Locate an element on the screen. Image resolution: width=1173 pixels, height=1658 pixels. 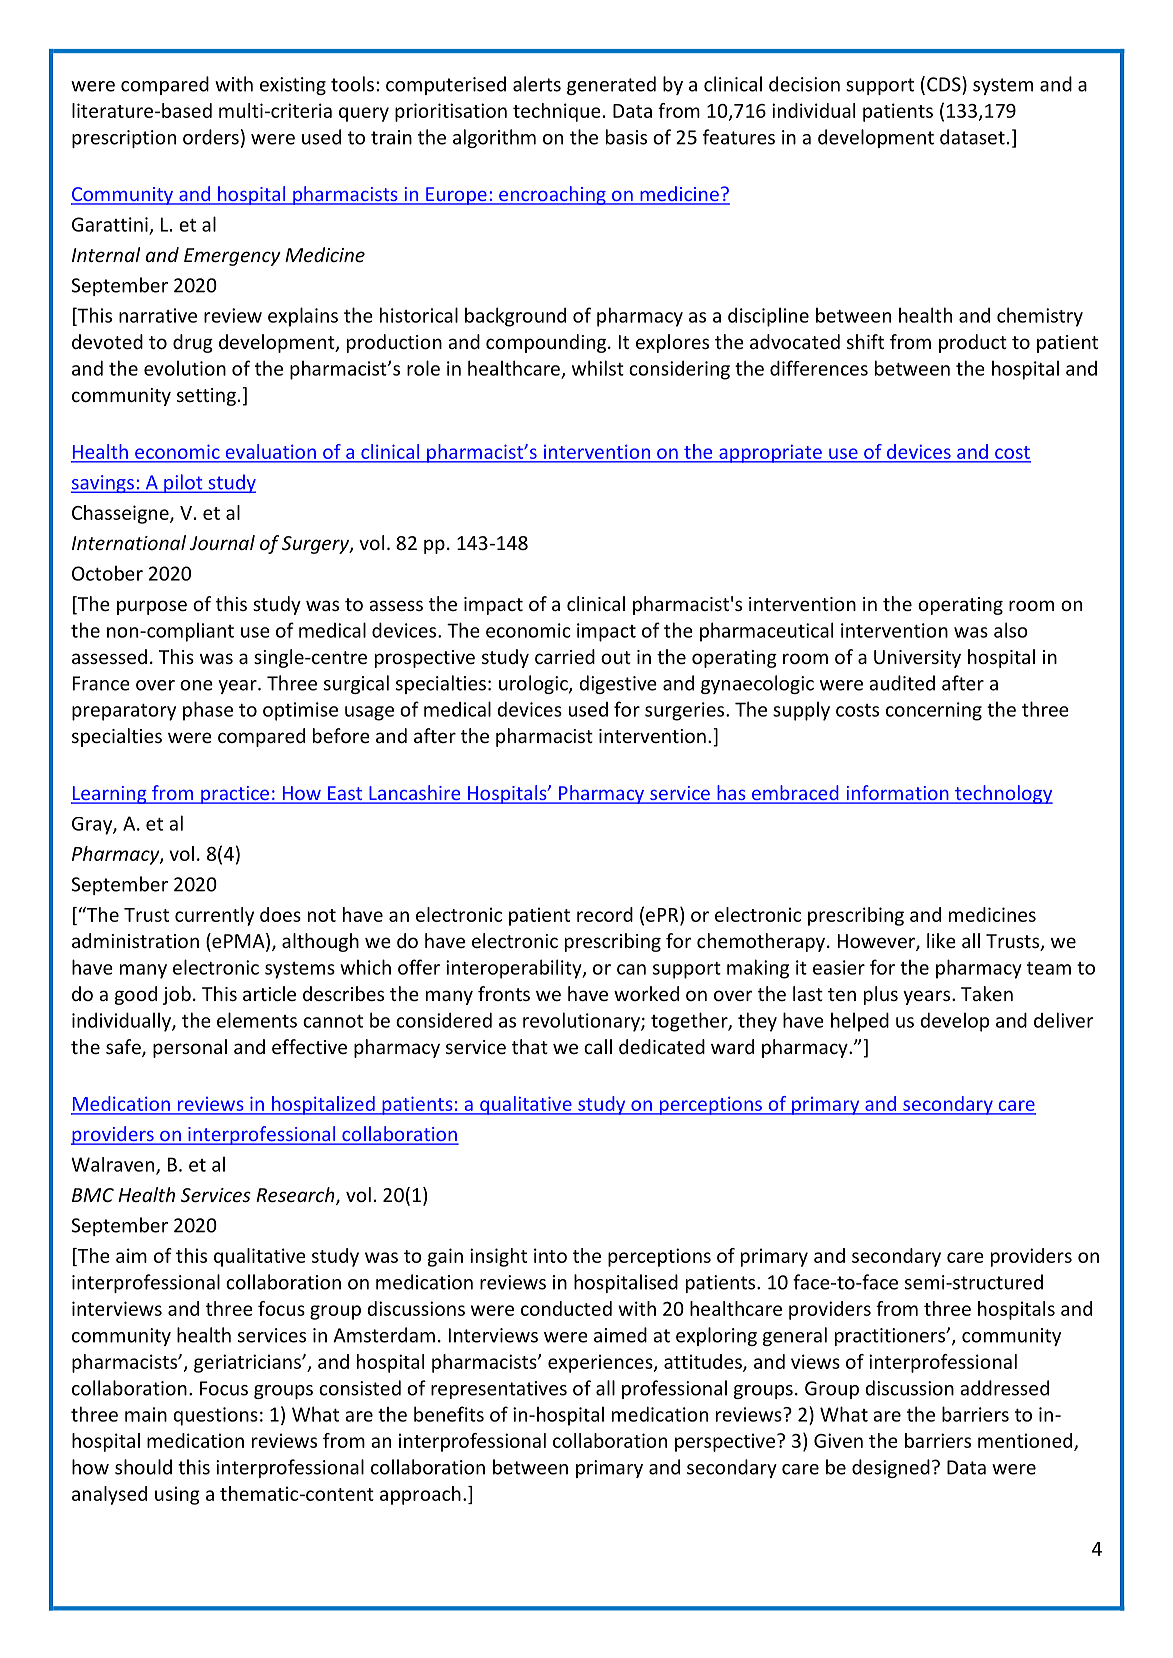
orders is located at coordinates (211, 137).
